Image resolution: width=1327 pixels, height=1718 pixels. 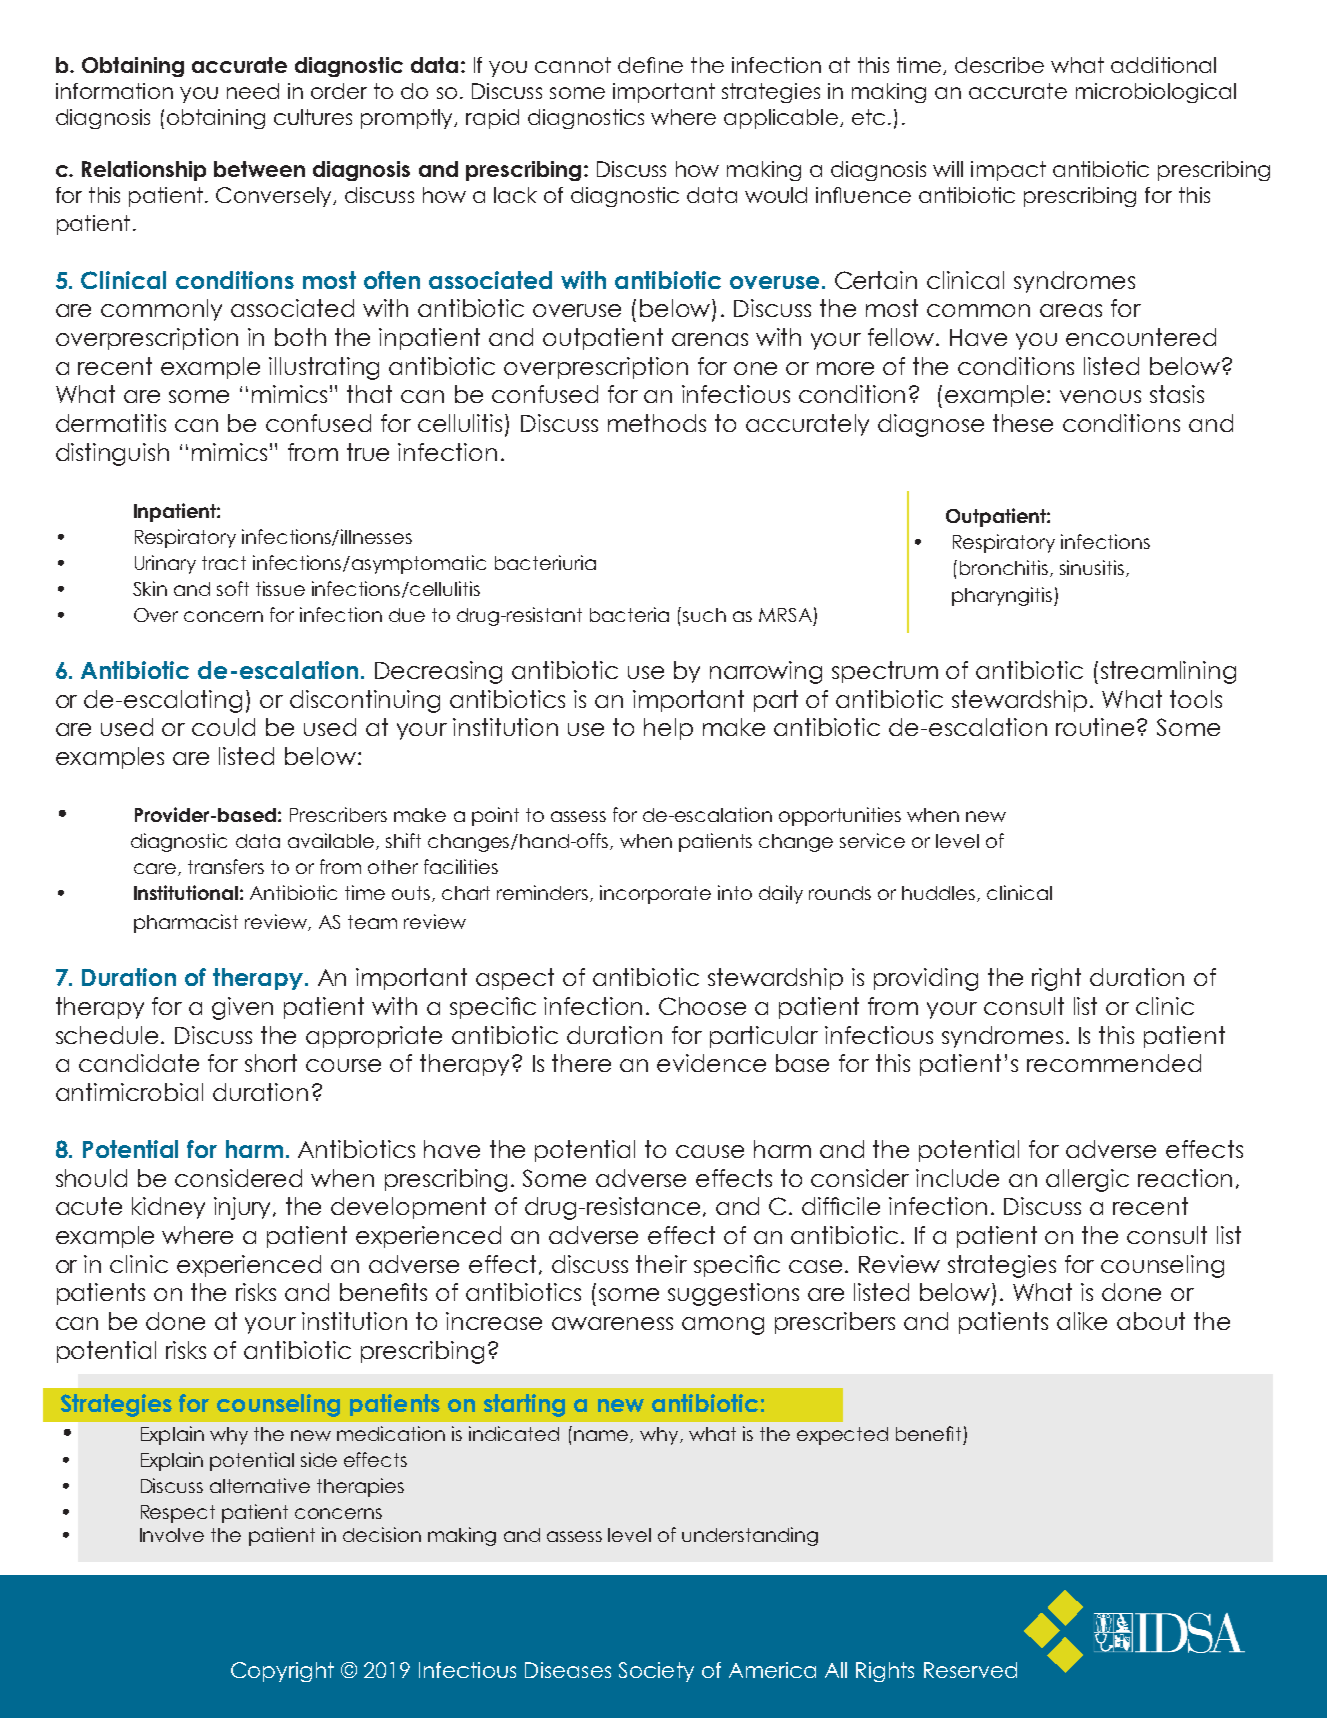 I want to click on injury, so click(x=244, y=1208).
